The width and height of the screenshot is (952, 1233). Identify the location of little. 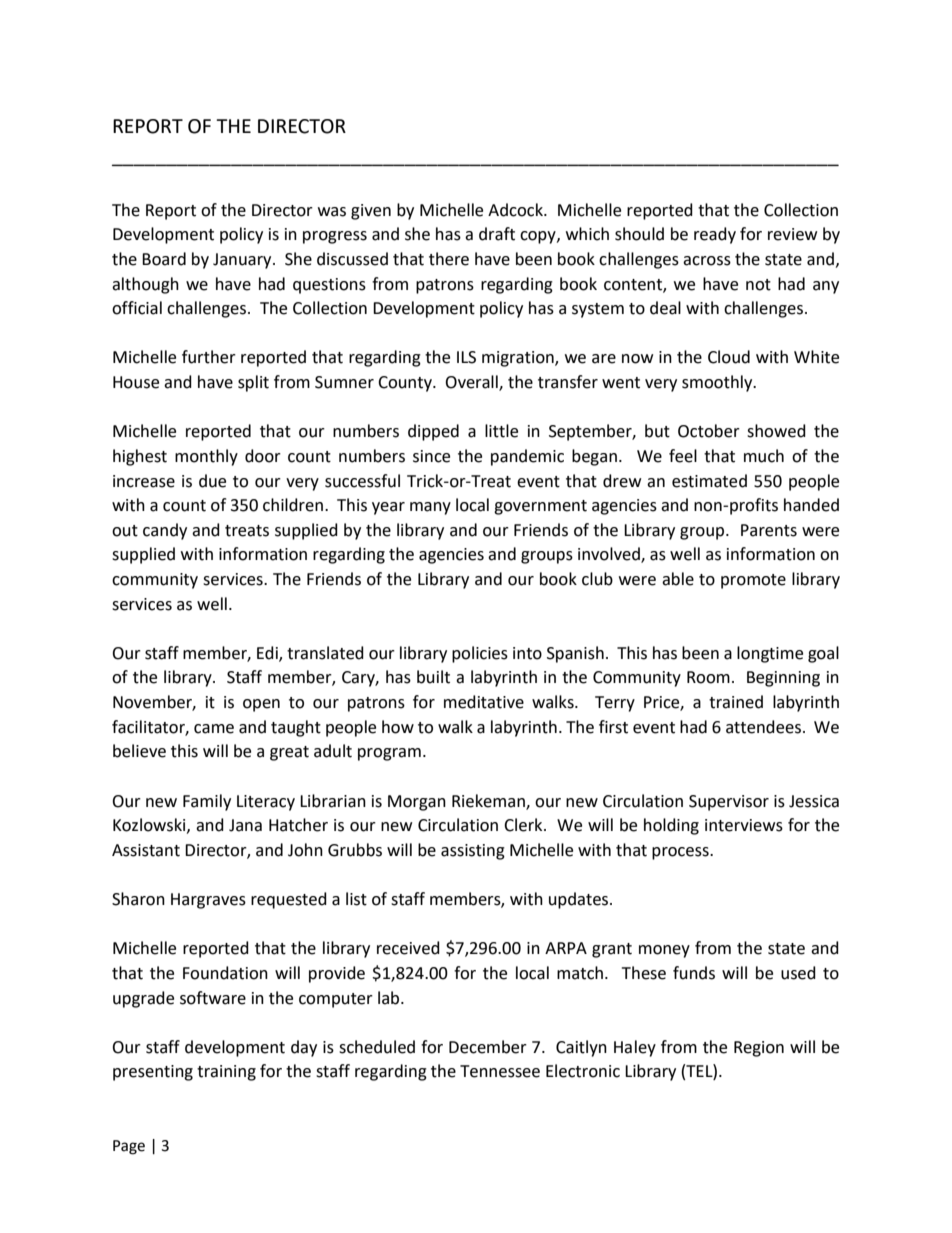
(501, 431).
